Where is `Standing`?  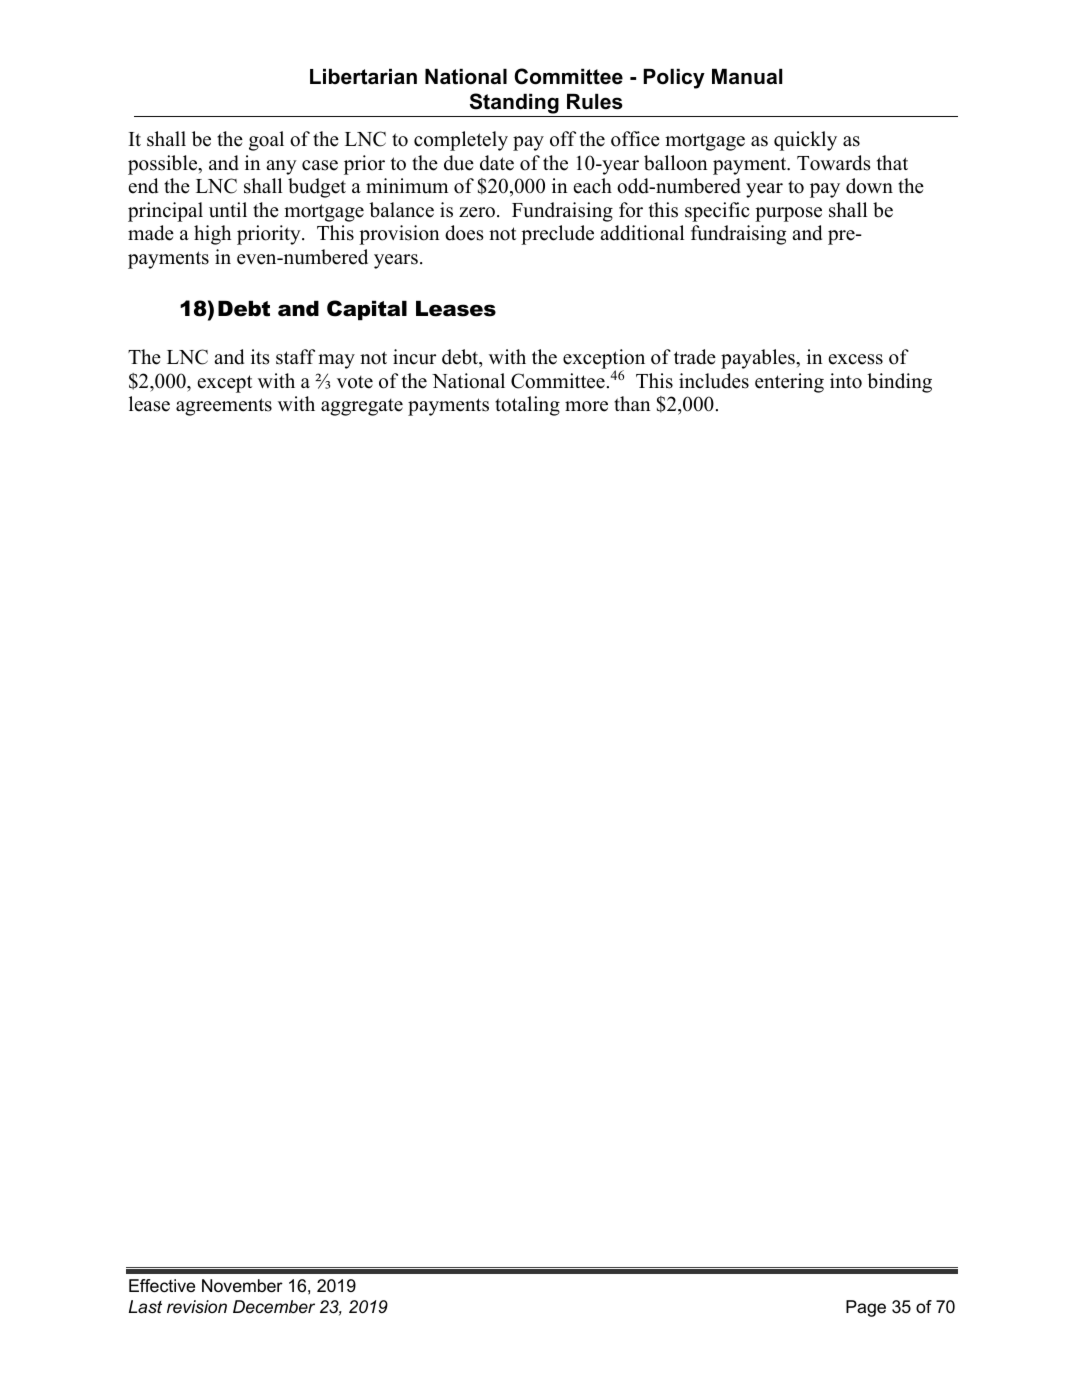 Standing is located at coordinates (514, 105).
